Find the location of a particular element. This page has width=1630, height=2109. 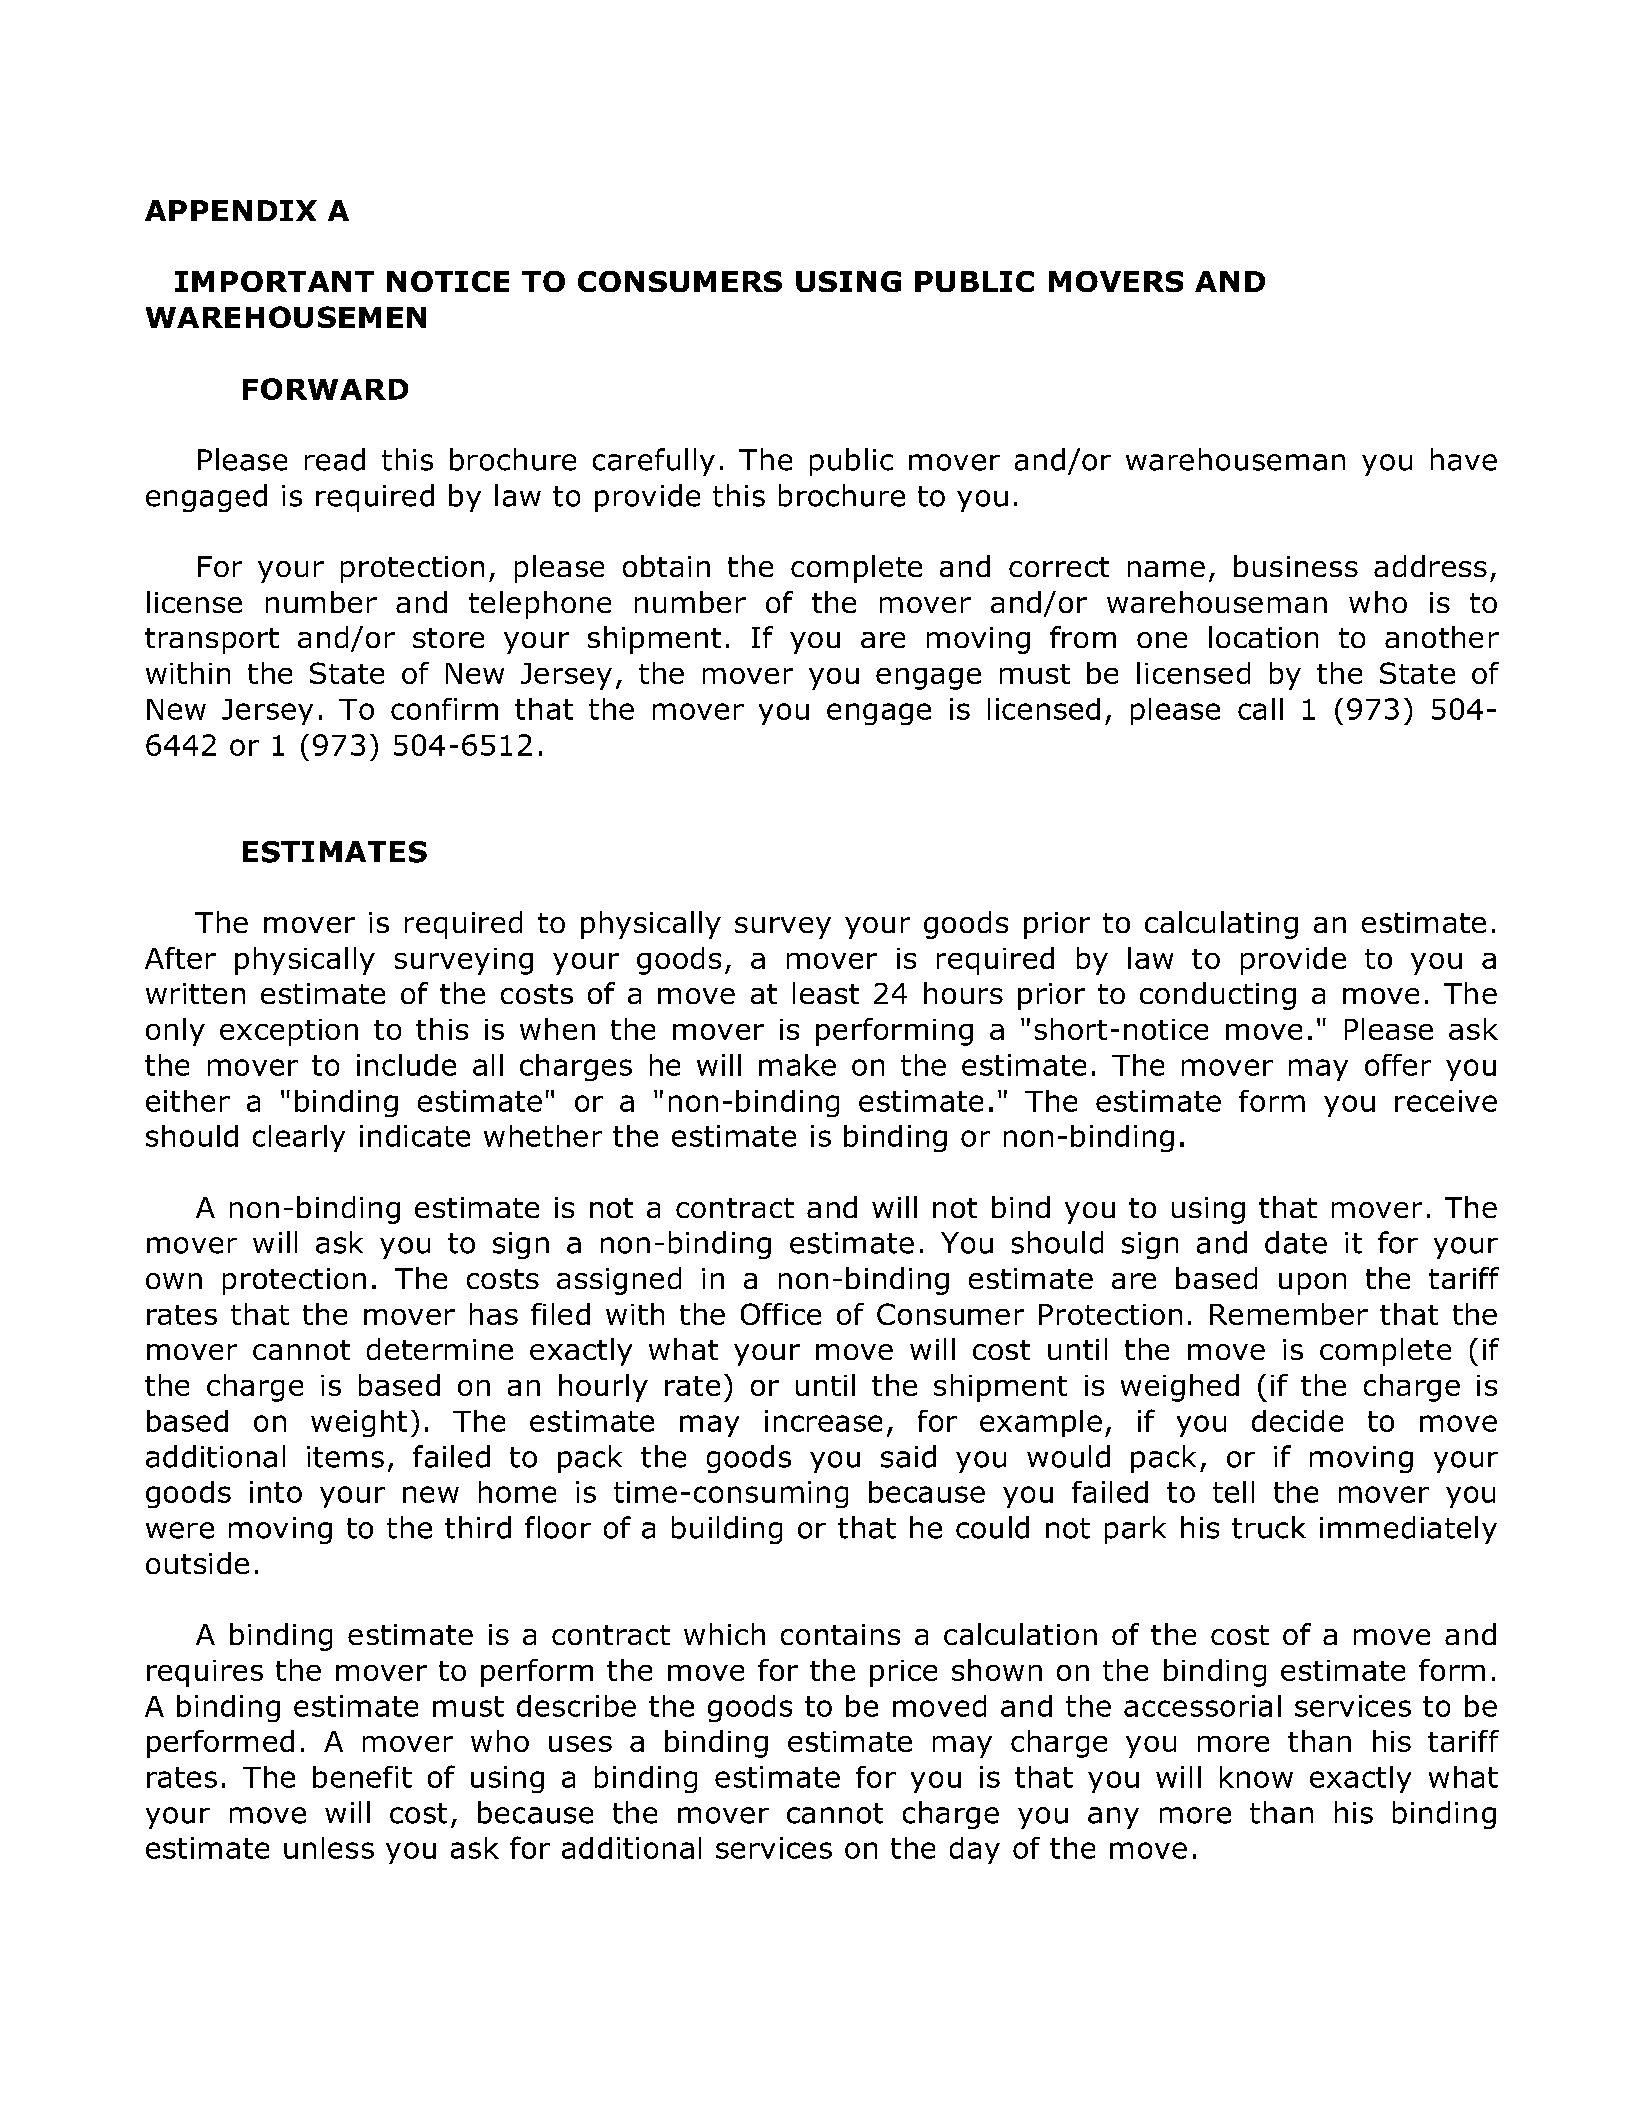

have is located at coordinates (1464, 459).
